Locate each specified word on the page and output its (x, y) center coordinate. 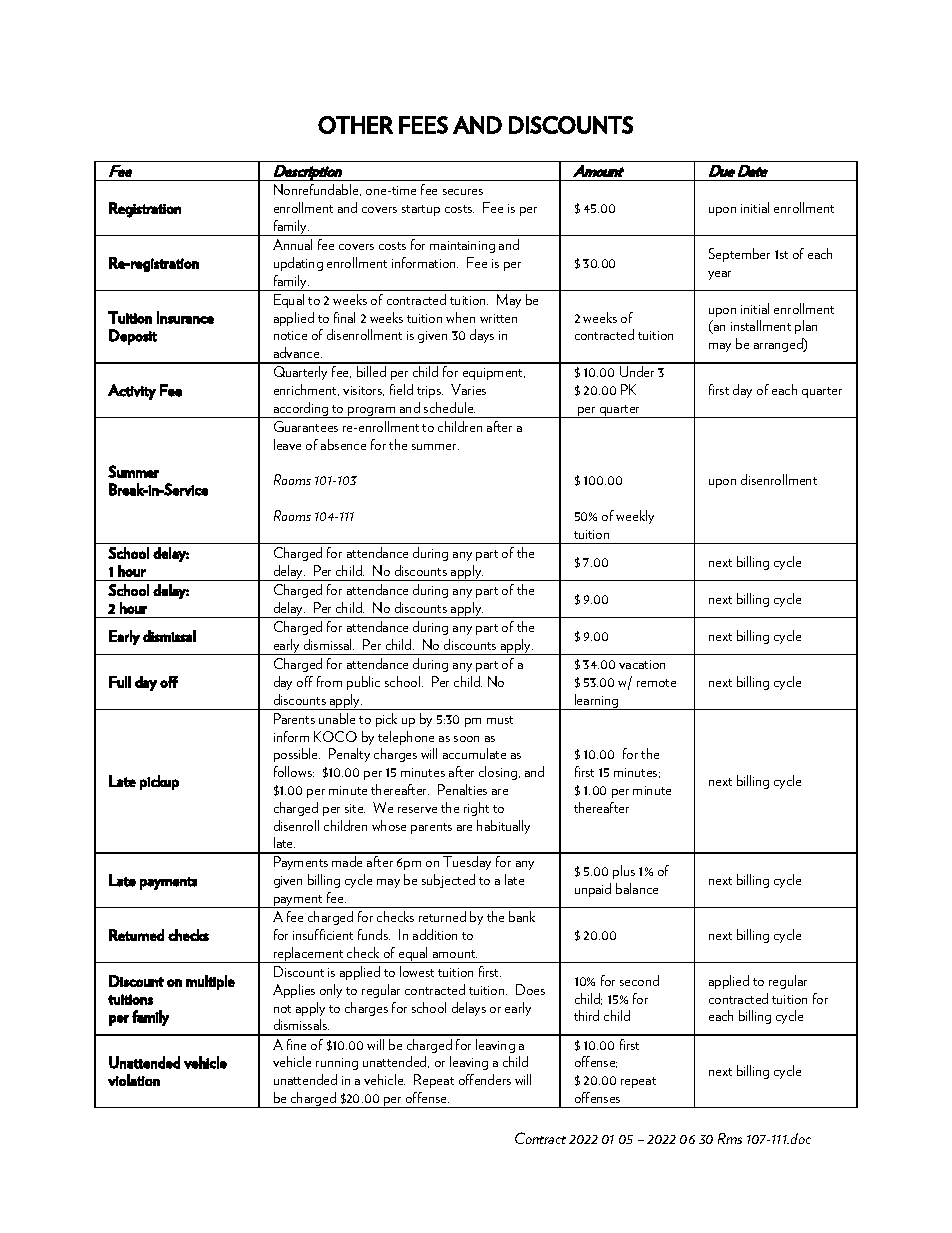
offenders (485, 1079)
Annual (292, 244)
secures (463, 192)
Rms (730, 1138)
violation (134, 1080)
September (739, 255)
